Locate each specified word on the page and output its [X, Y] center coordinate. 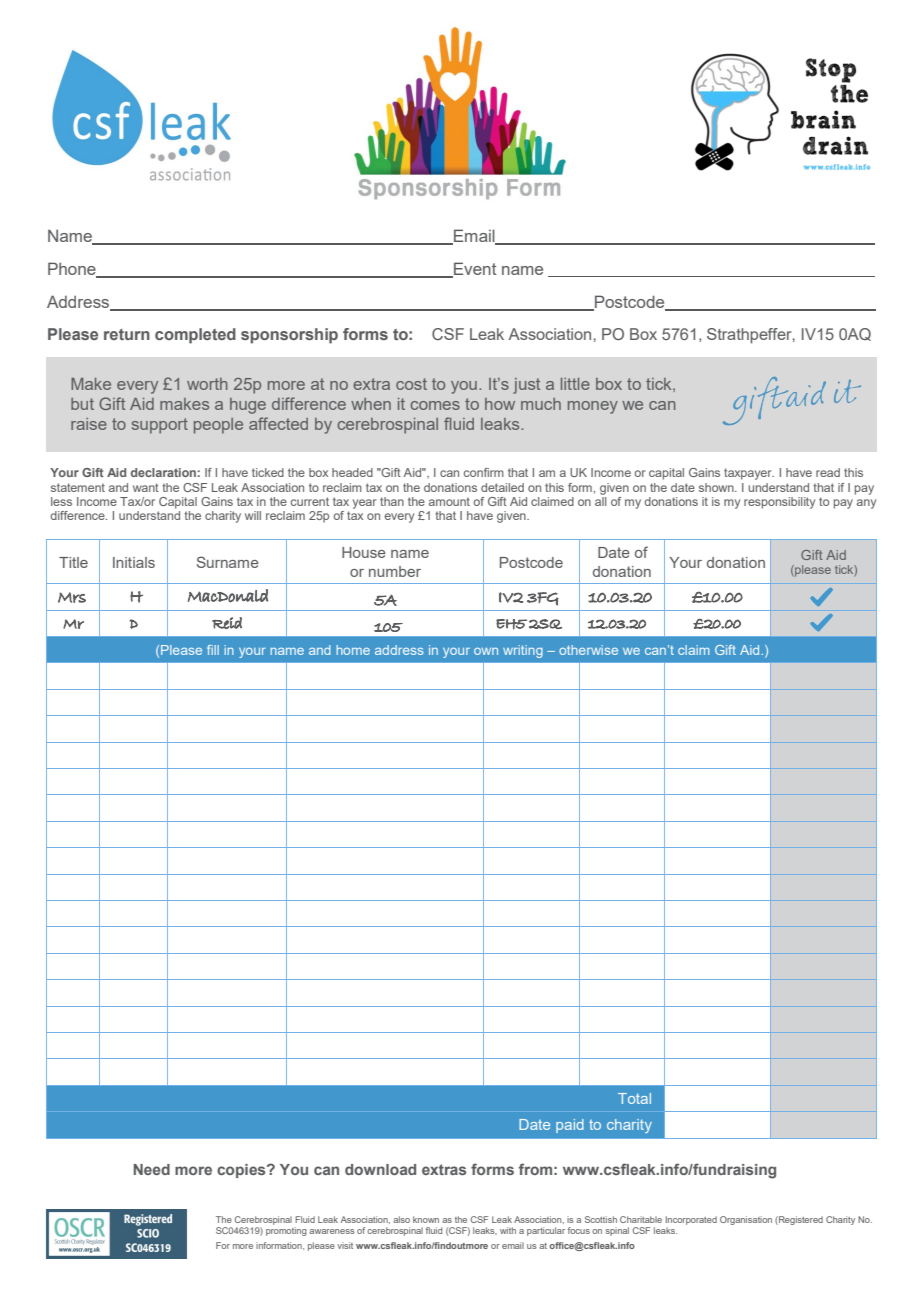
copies [242, 1171]
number [395, 571]
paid [570, 1126]
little [575, 384]
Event [474, 269]
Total [634, 1098]
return [127, 334]
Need [152, 1169]
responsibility [779, 503]
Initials [134, 562]
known [426, 1219]
